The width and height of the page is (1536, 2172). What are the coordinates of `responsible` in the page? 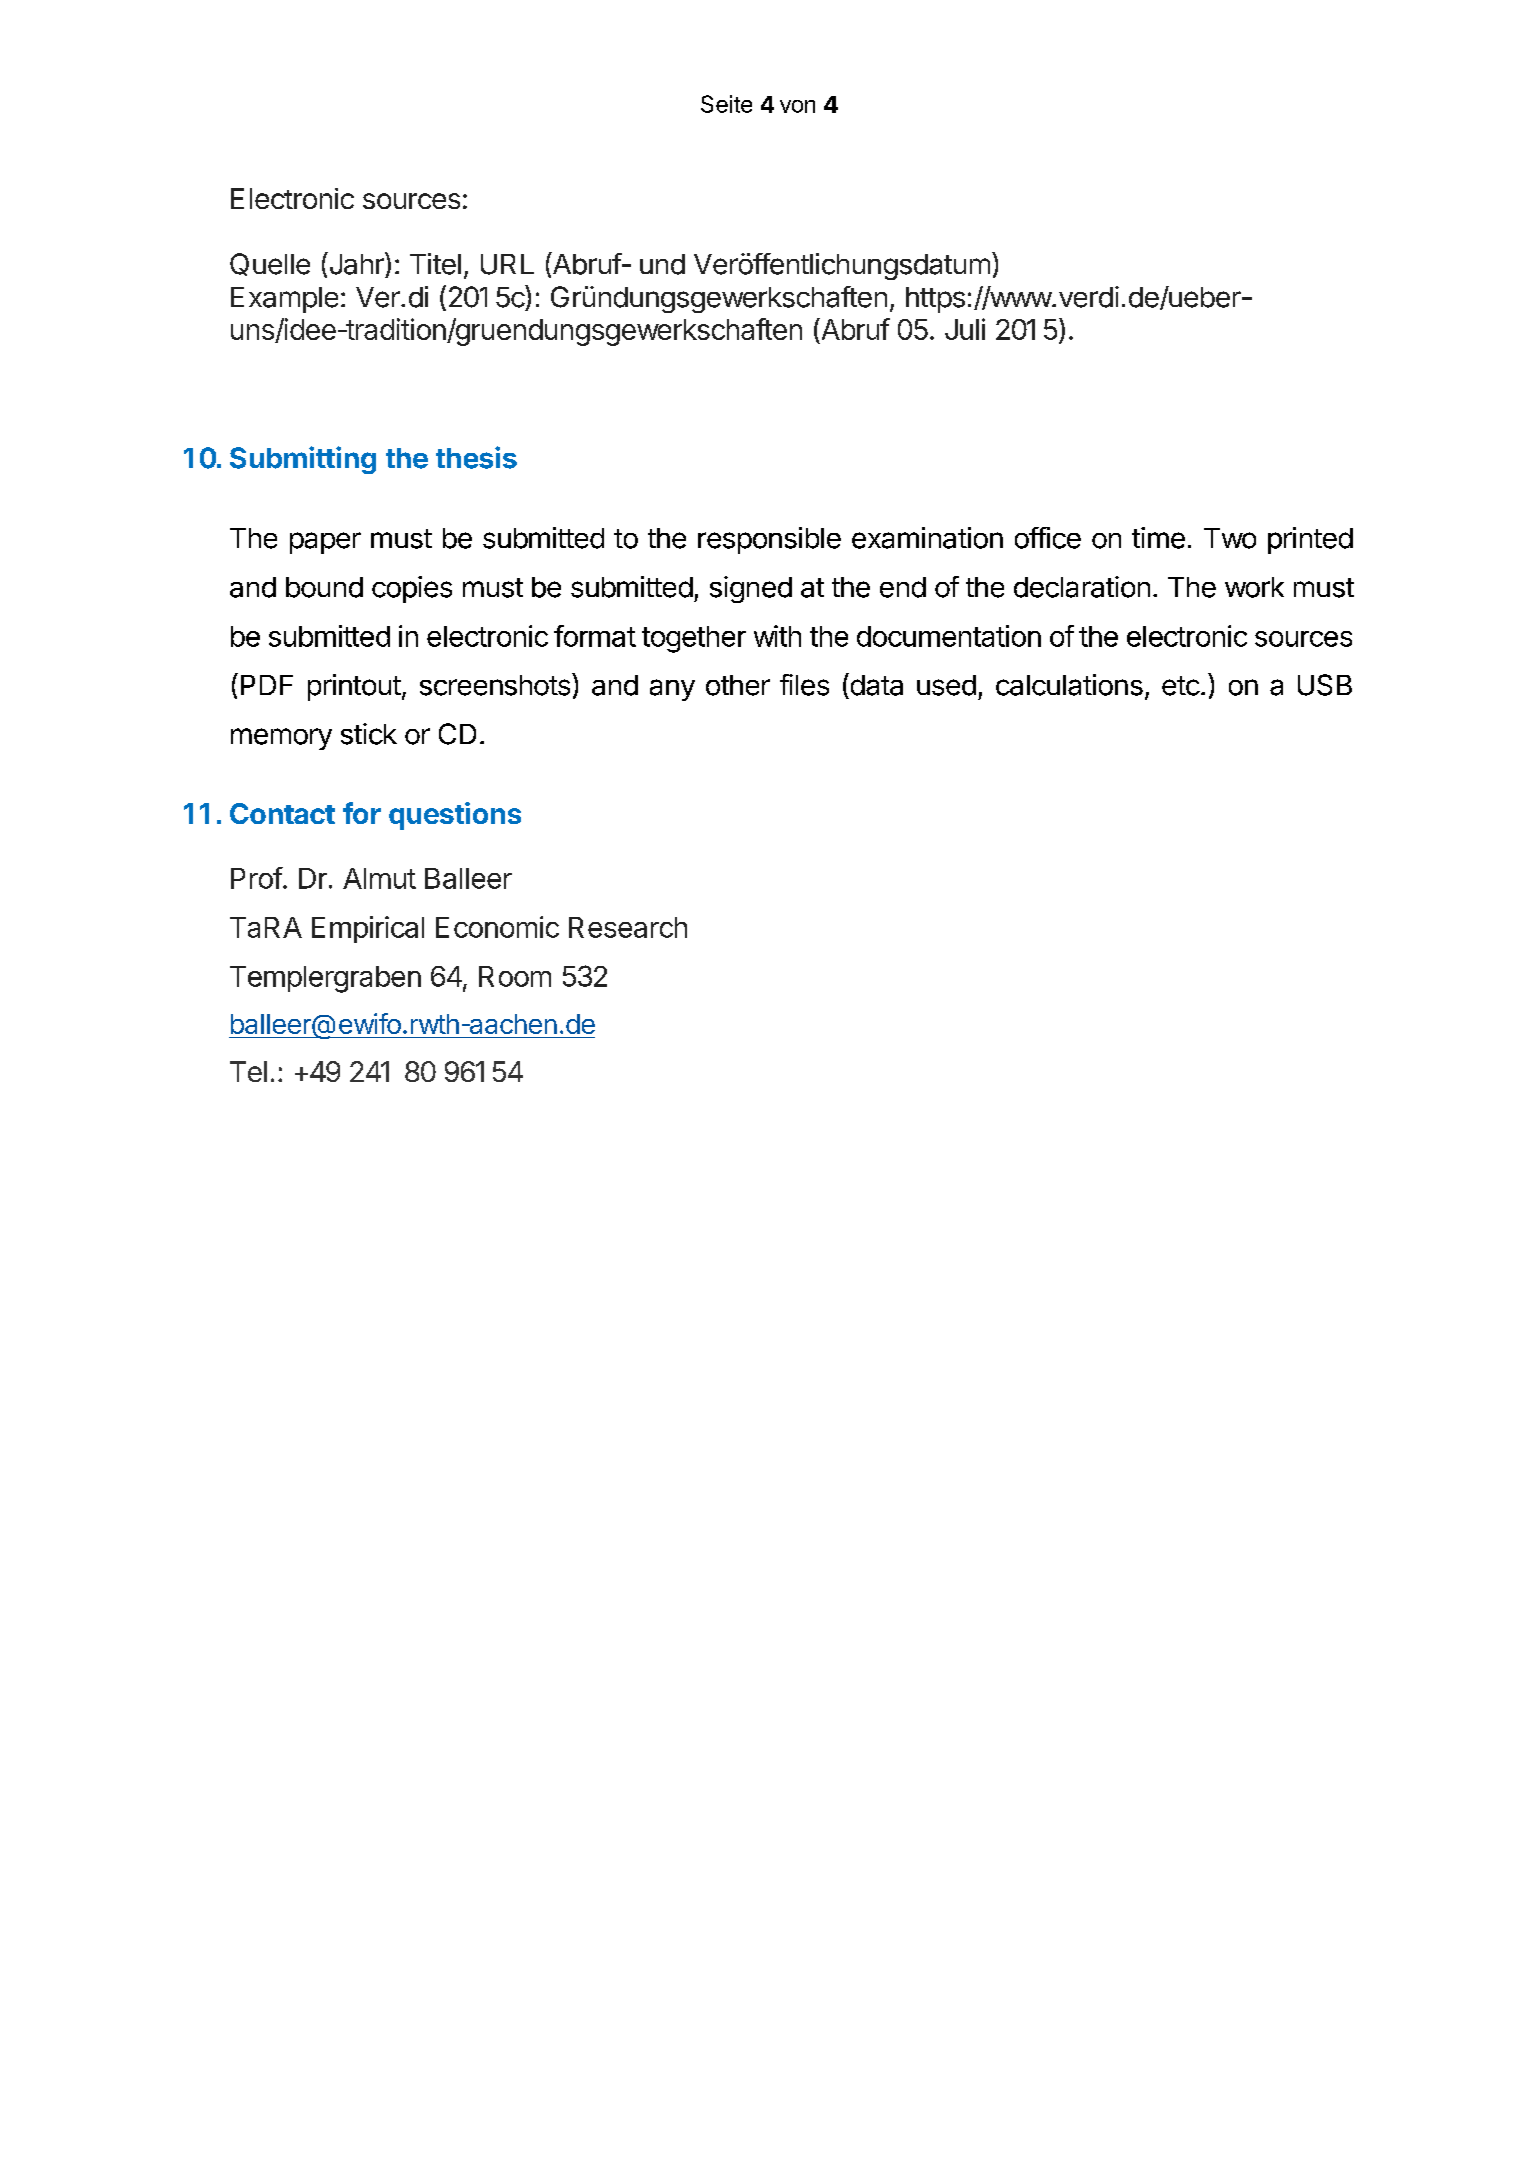 It's located at (769, 540).
